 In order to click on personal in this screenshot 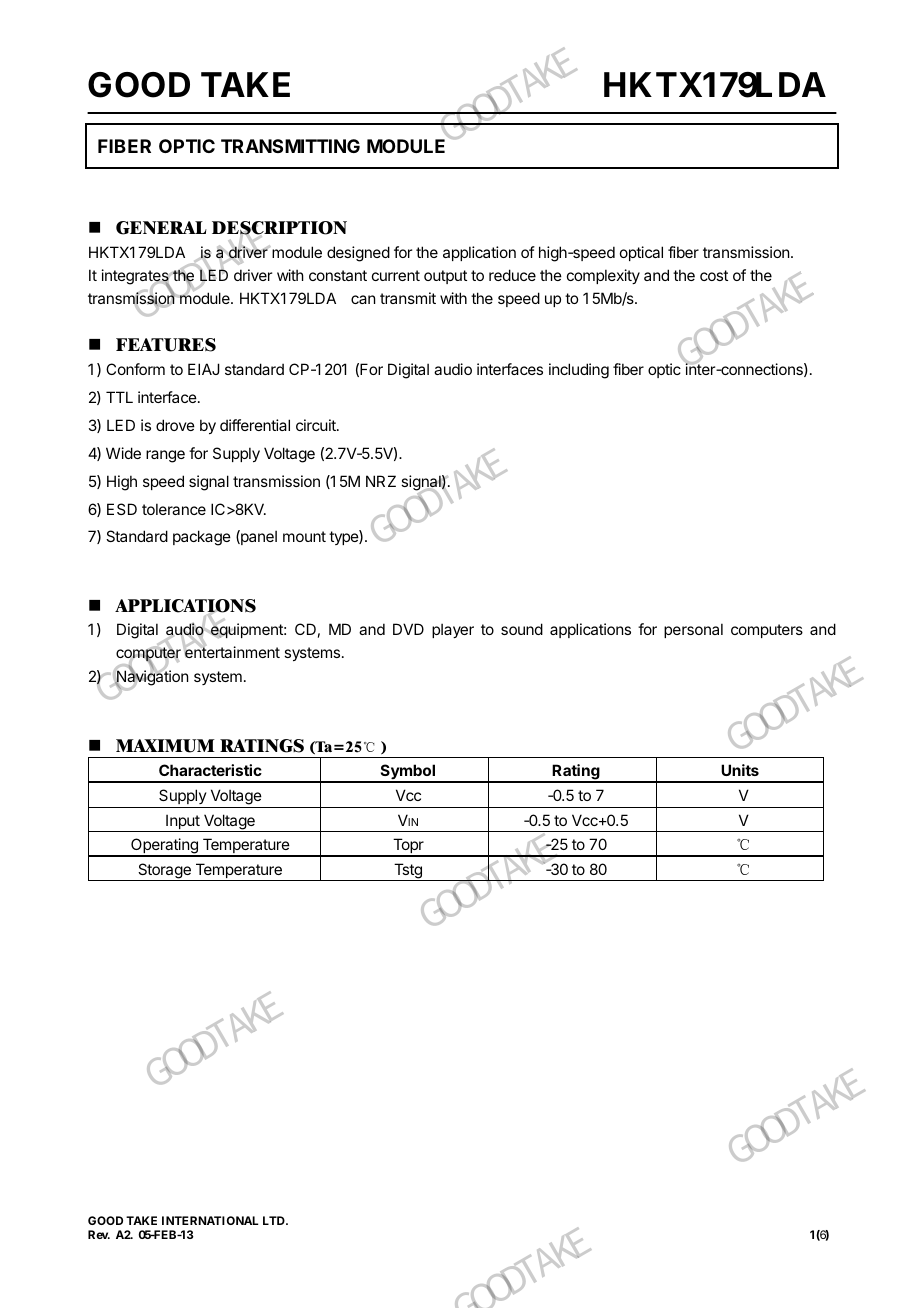, I will do `click(693, 630)`.
